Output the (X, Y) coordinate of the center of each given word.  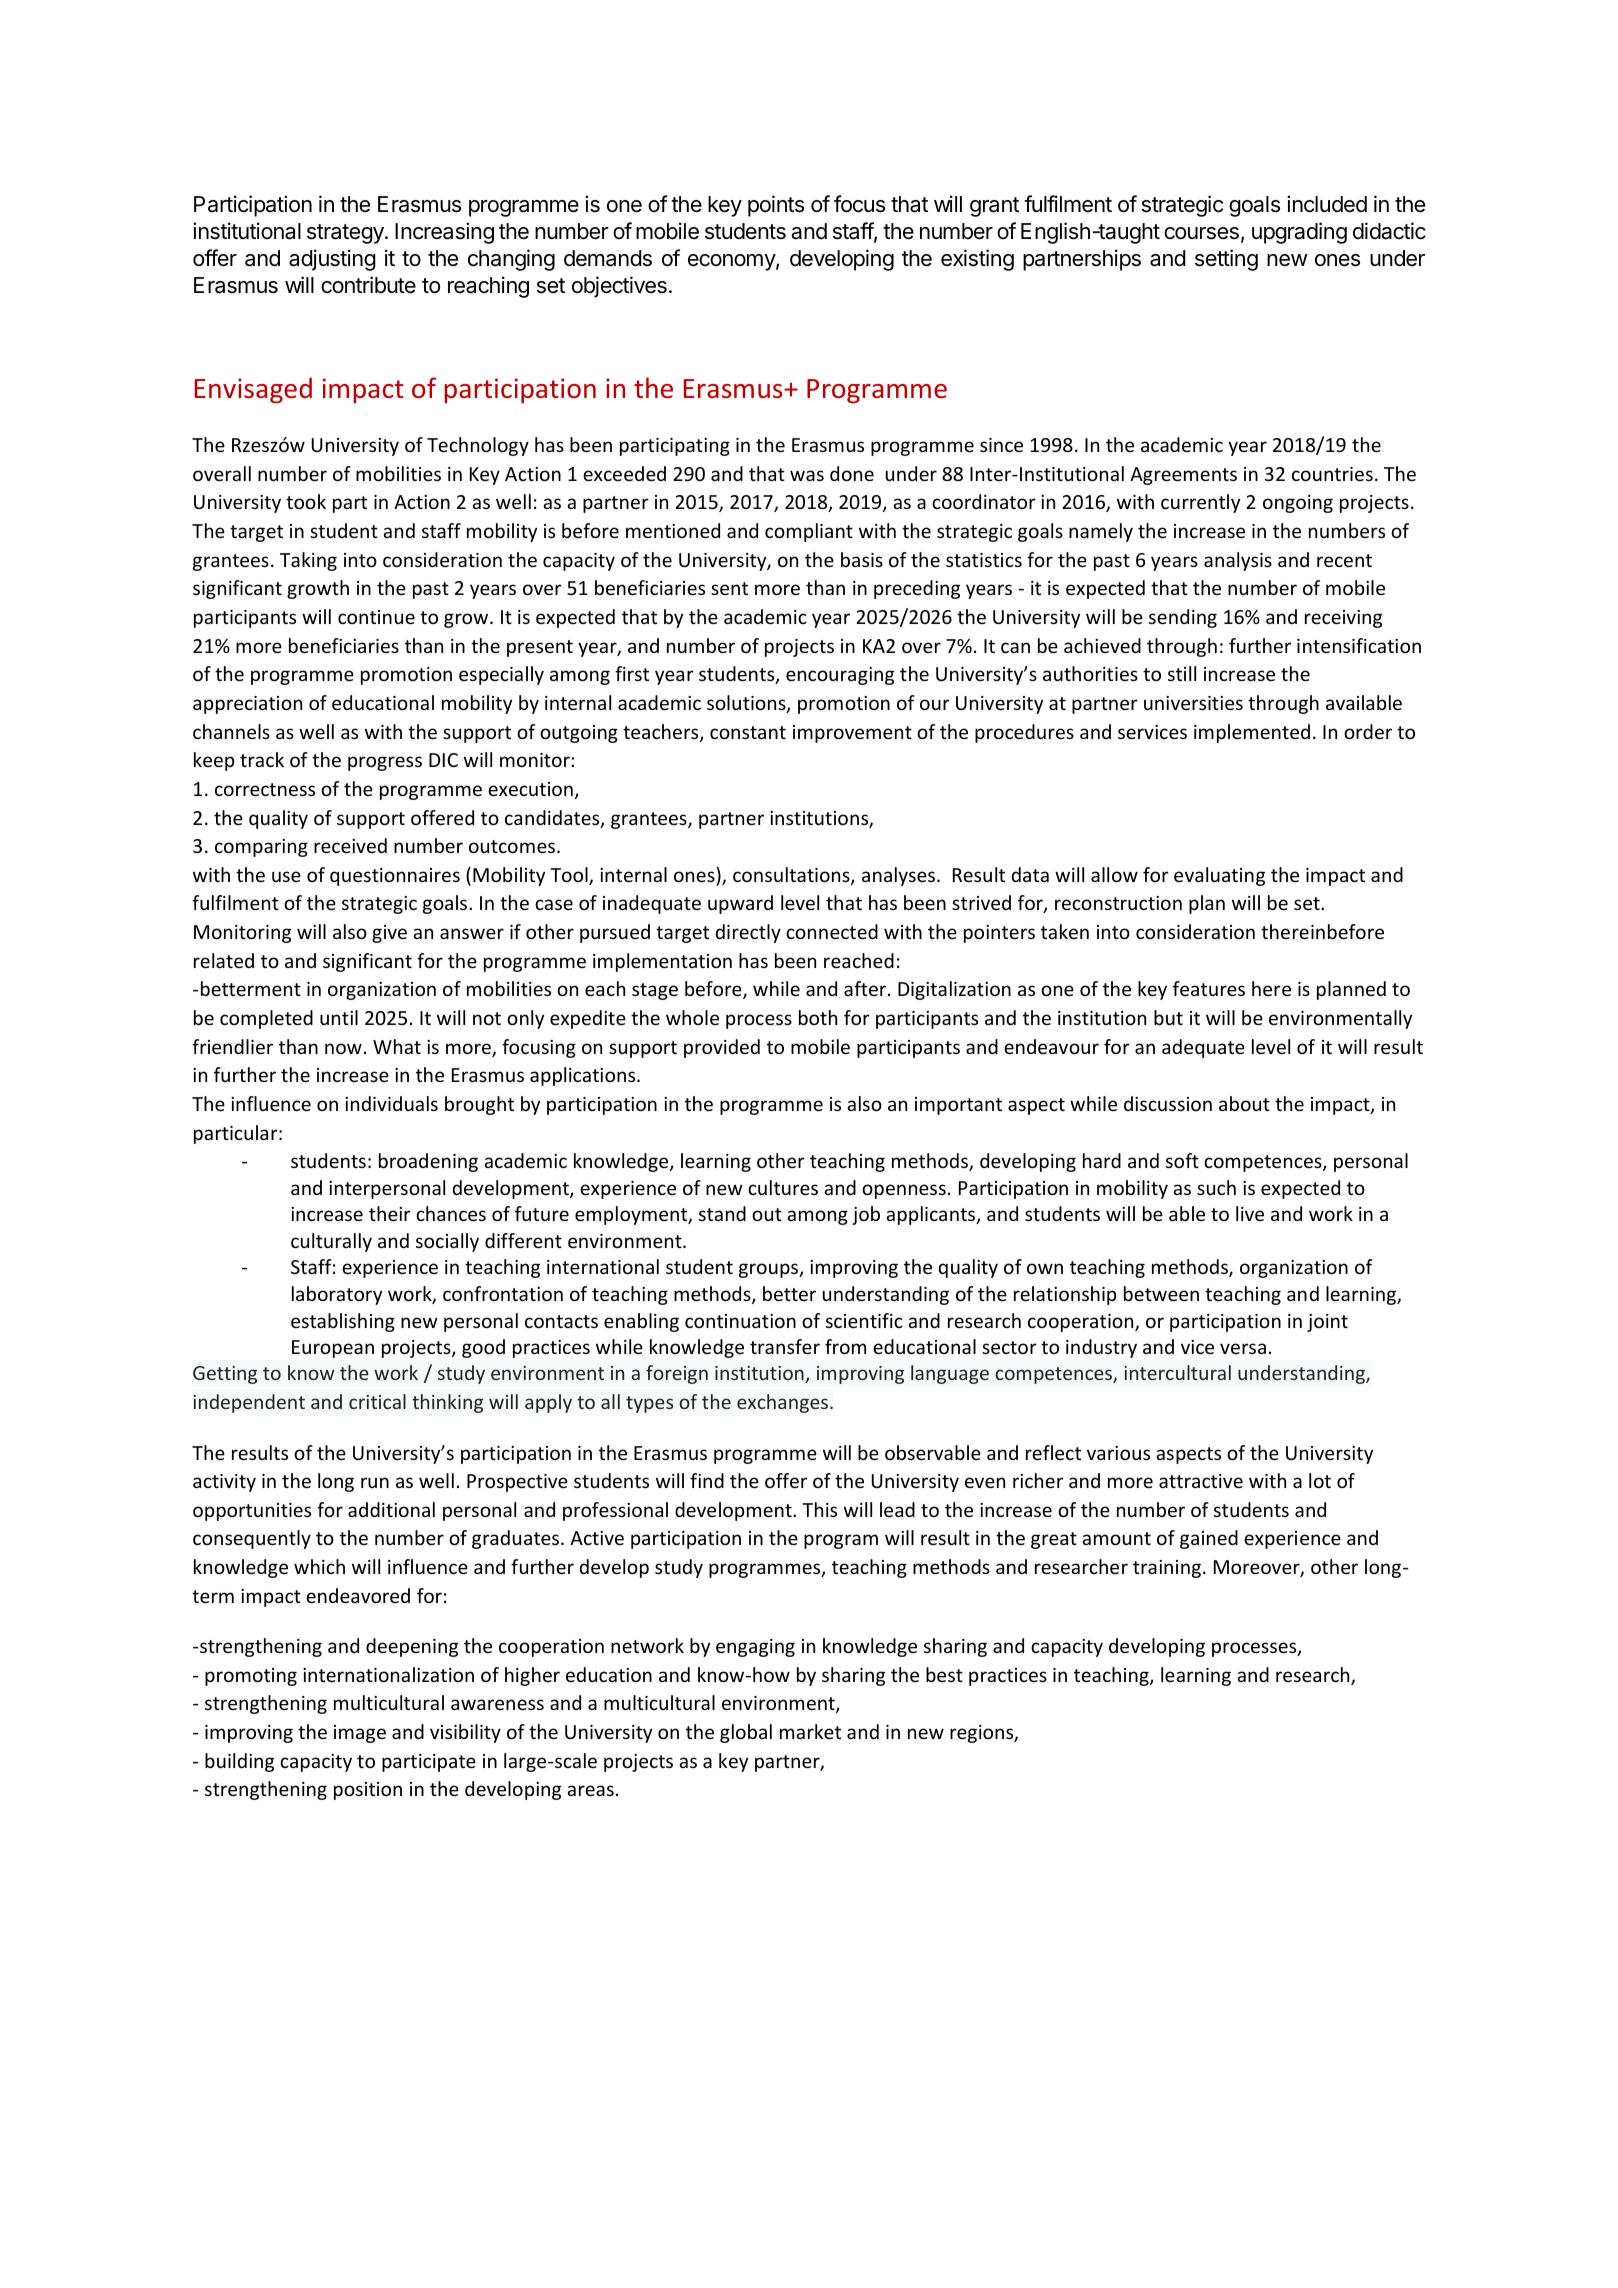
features (1209, 988)
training (1167, 1569)
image (360, 1734)
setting (1226, 260)
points (776, 206)
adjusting (332, 260)
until (339, 1017)
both (818, 1017)
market (810, 1731)
